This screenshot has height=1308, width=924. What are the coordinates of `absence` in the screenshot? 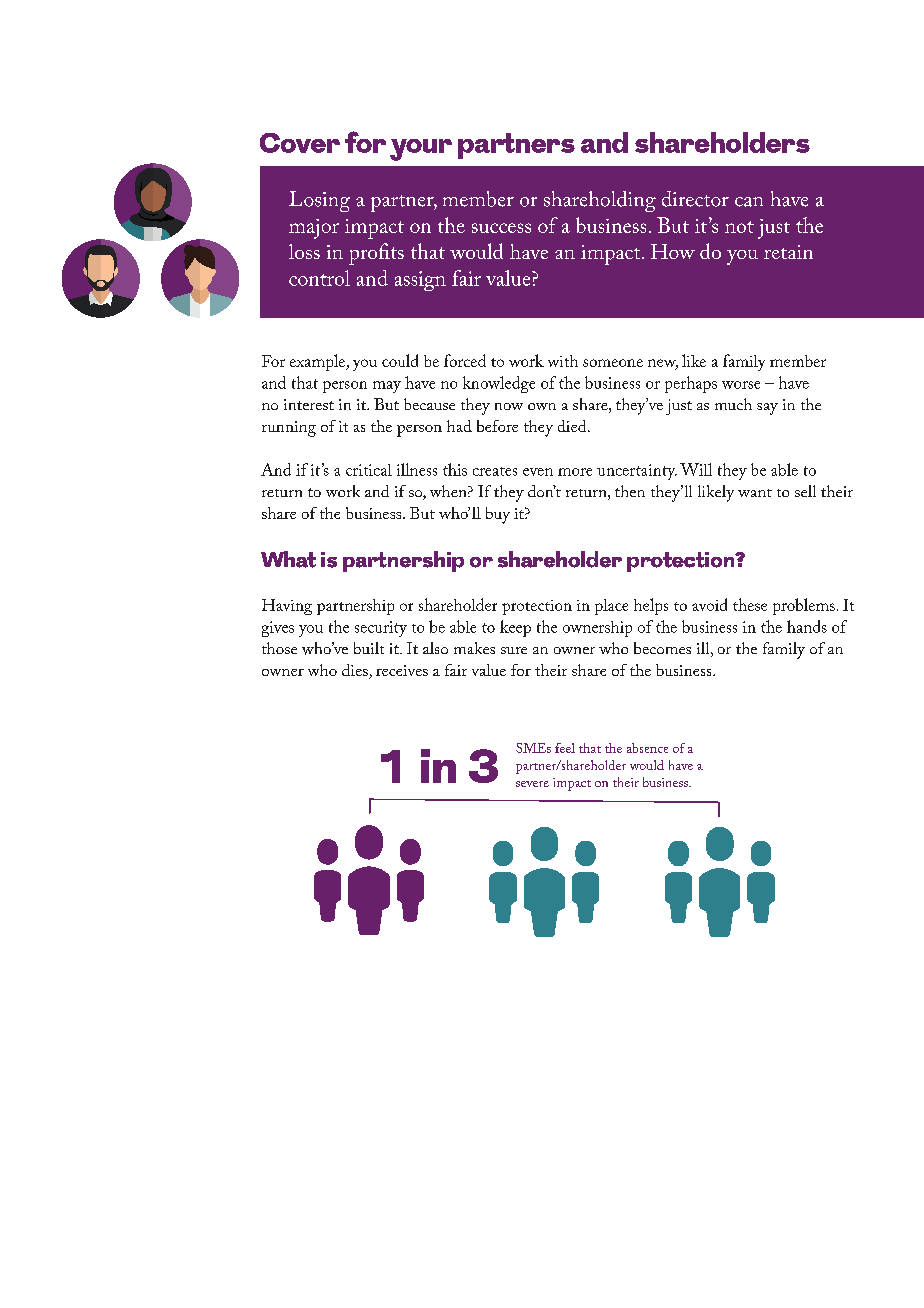 It's located at (647, 748).
